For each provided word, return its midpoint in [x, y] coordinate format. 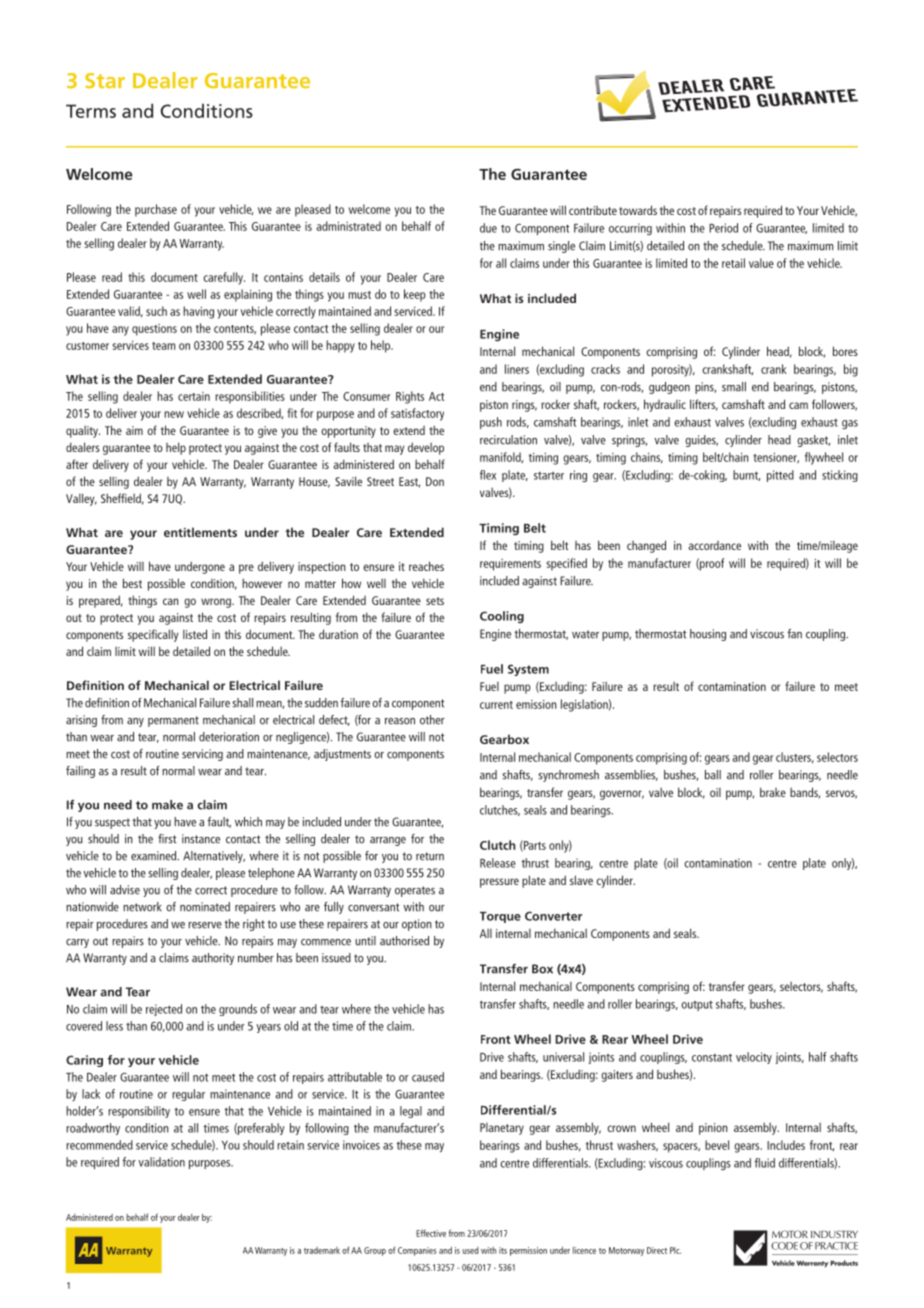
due [488, 228]
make [167, 805]
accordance [714, 545]
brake [773, 792]
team [163, 346]
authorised [404, 941]
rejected [164, 1010]
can [171, 601]
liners [517, 369]
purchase [156, 210]
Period [723, 228]
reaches [426, 566]
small [734, 387]
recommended [99, 1145]
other [432, 720]
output [697, 1006]
